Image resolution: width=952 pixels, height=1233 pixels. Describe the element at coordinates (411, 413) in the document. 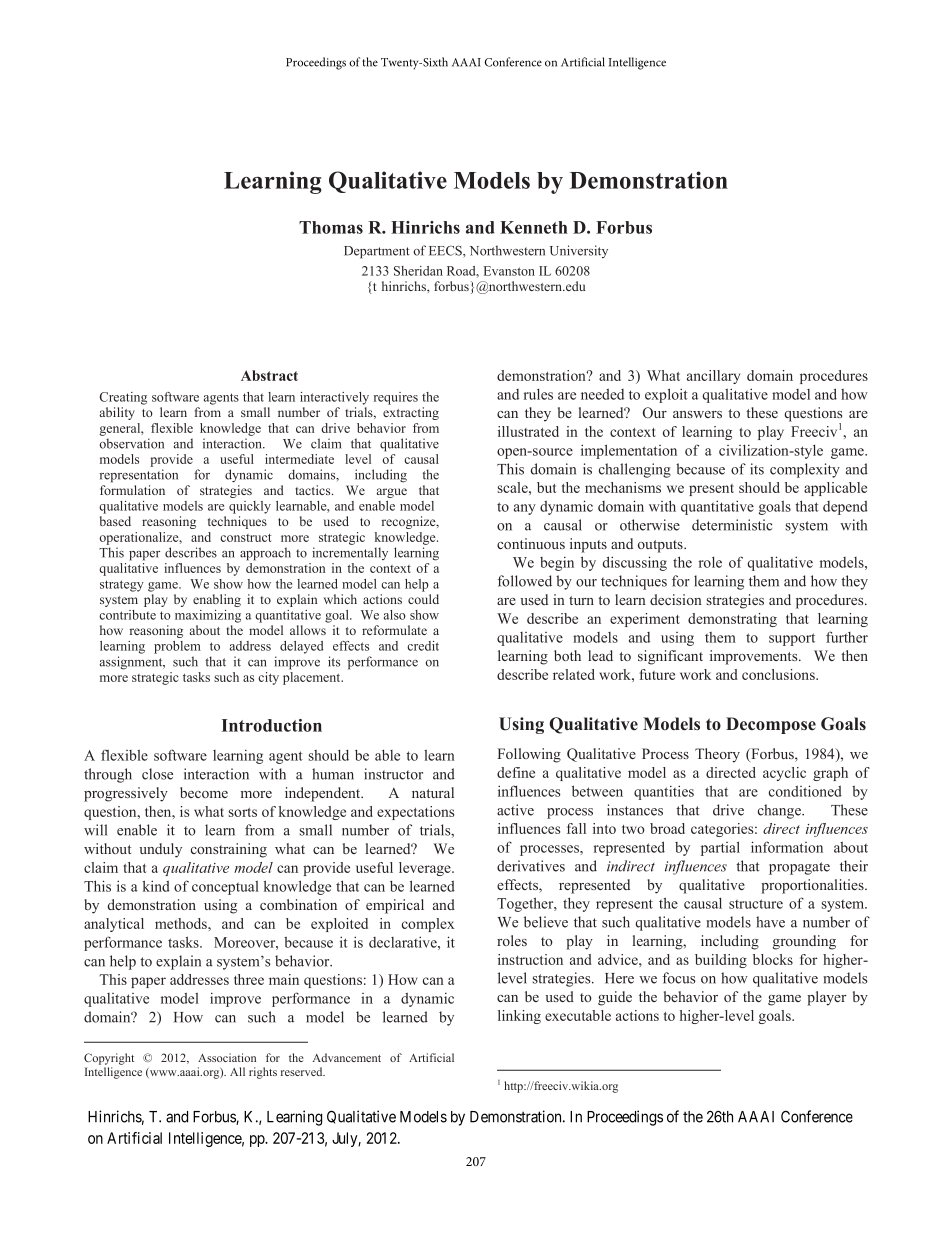

I see `extracting` at that location.
